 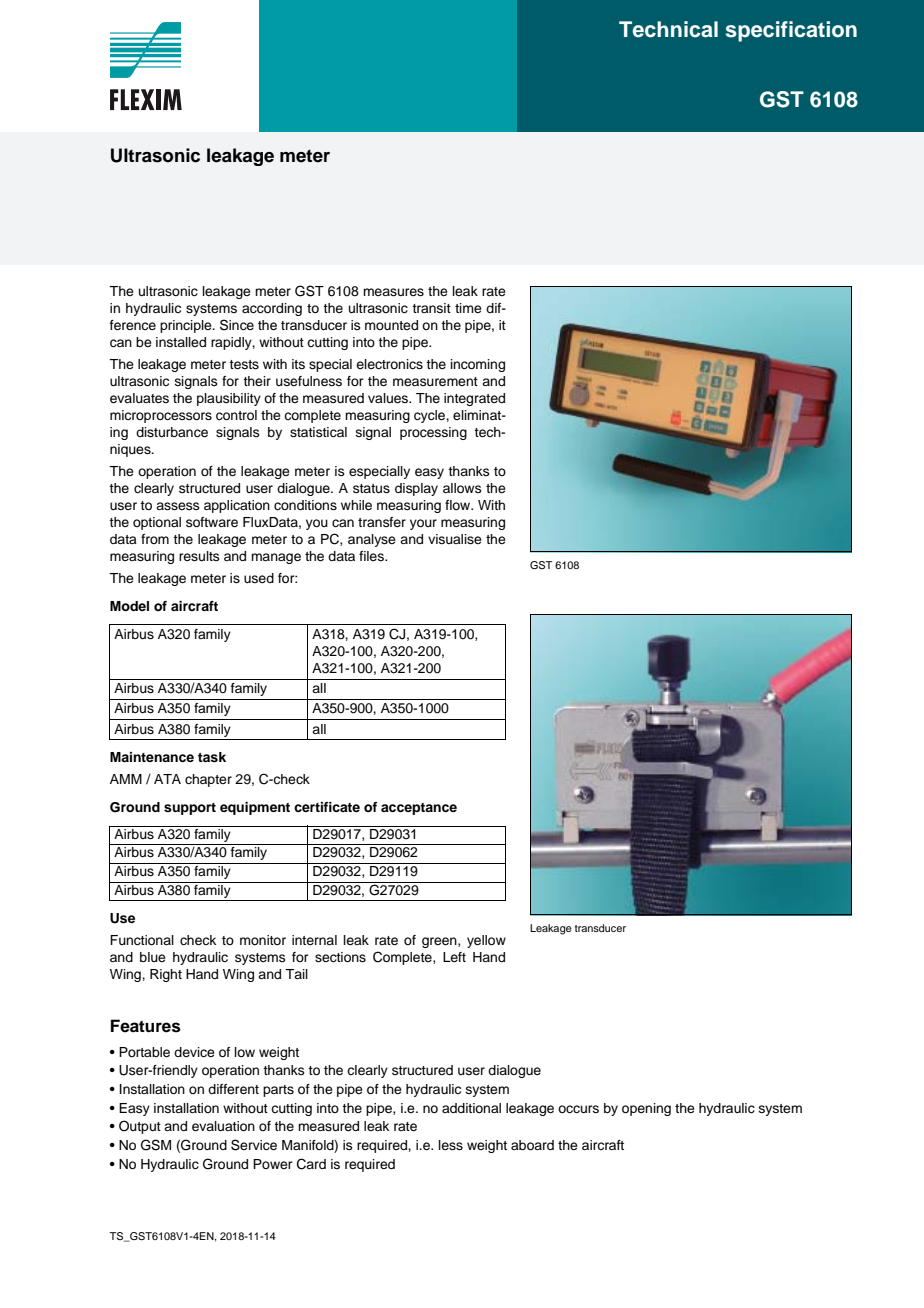 What do you see at coordinates (791, 31) in the screenshot?
I see `specification` at bounding box center [791, 31].
